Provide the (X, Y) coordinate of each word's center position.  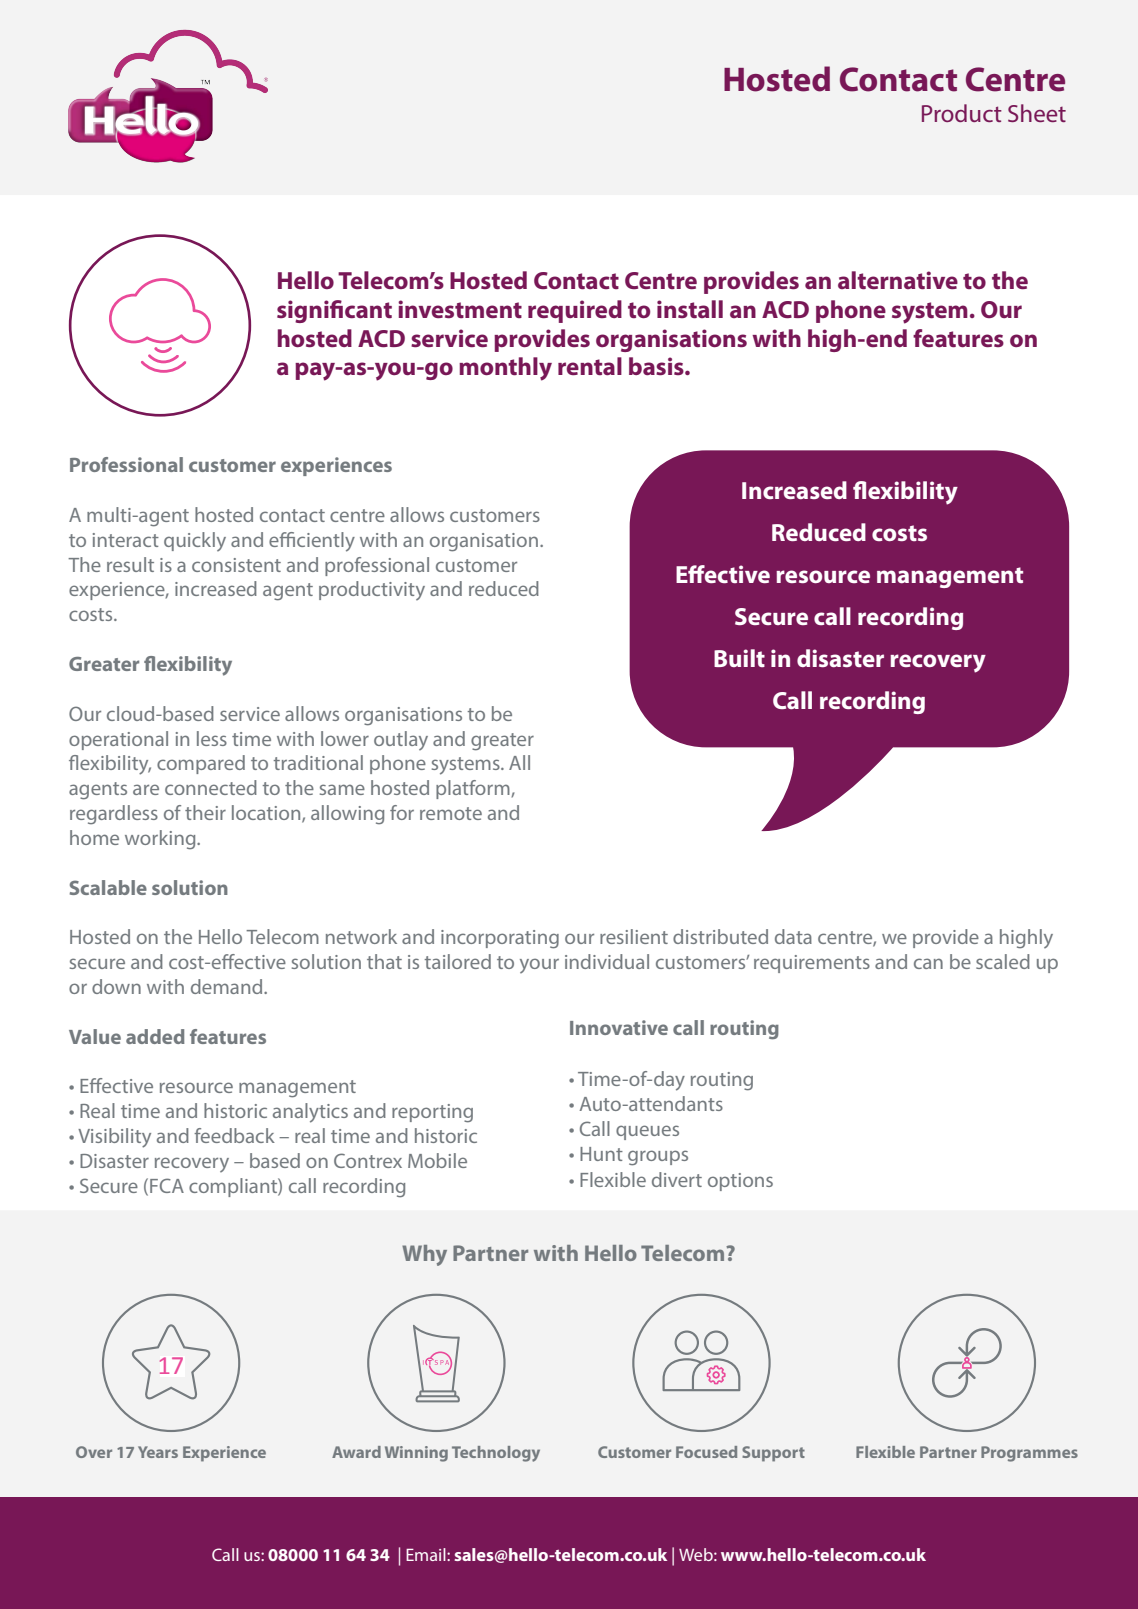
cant (368, 310)
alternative (898, 280)
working (161, 839)
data (793, 936)
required (575, 311)
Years (158, 1452)
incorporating (500, 939)
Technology (496, 1454)
